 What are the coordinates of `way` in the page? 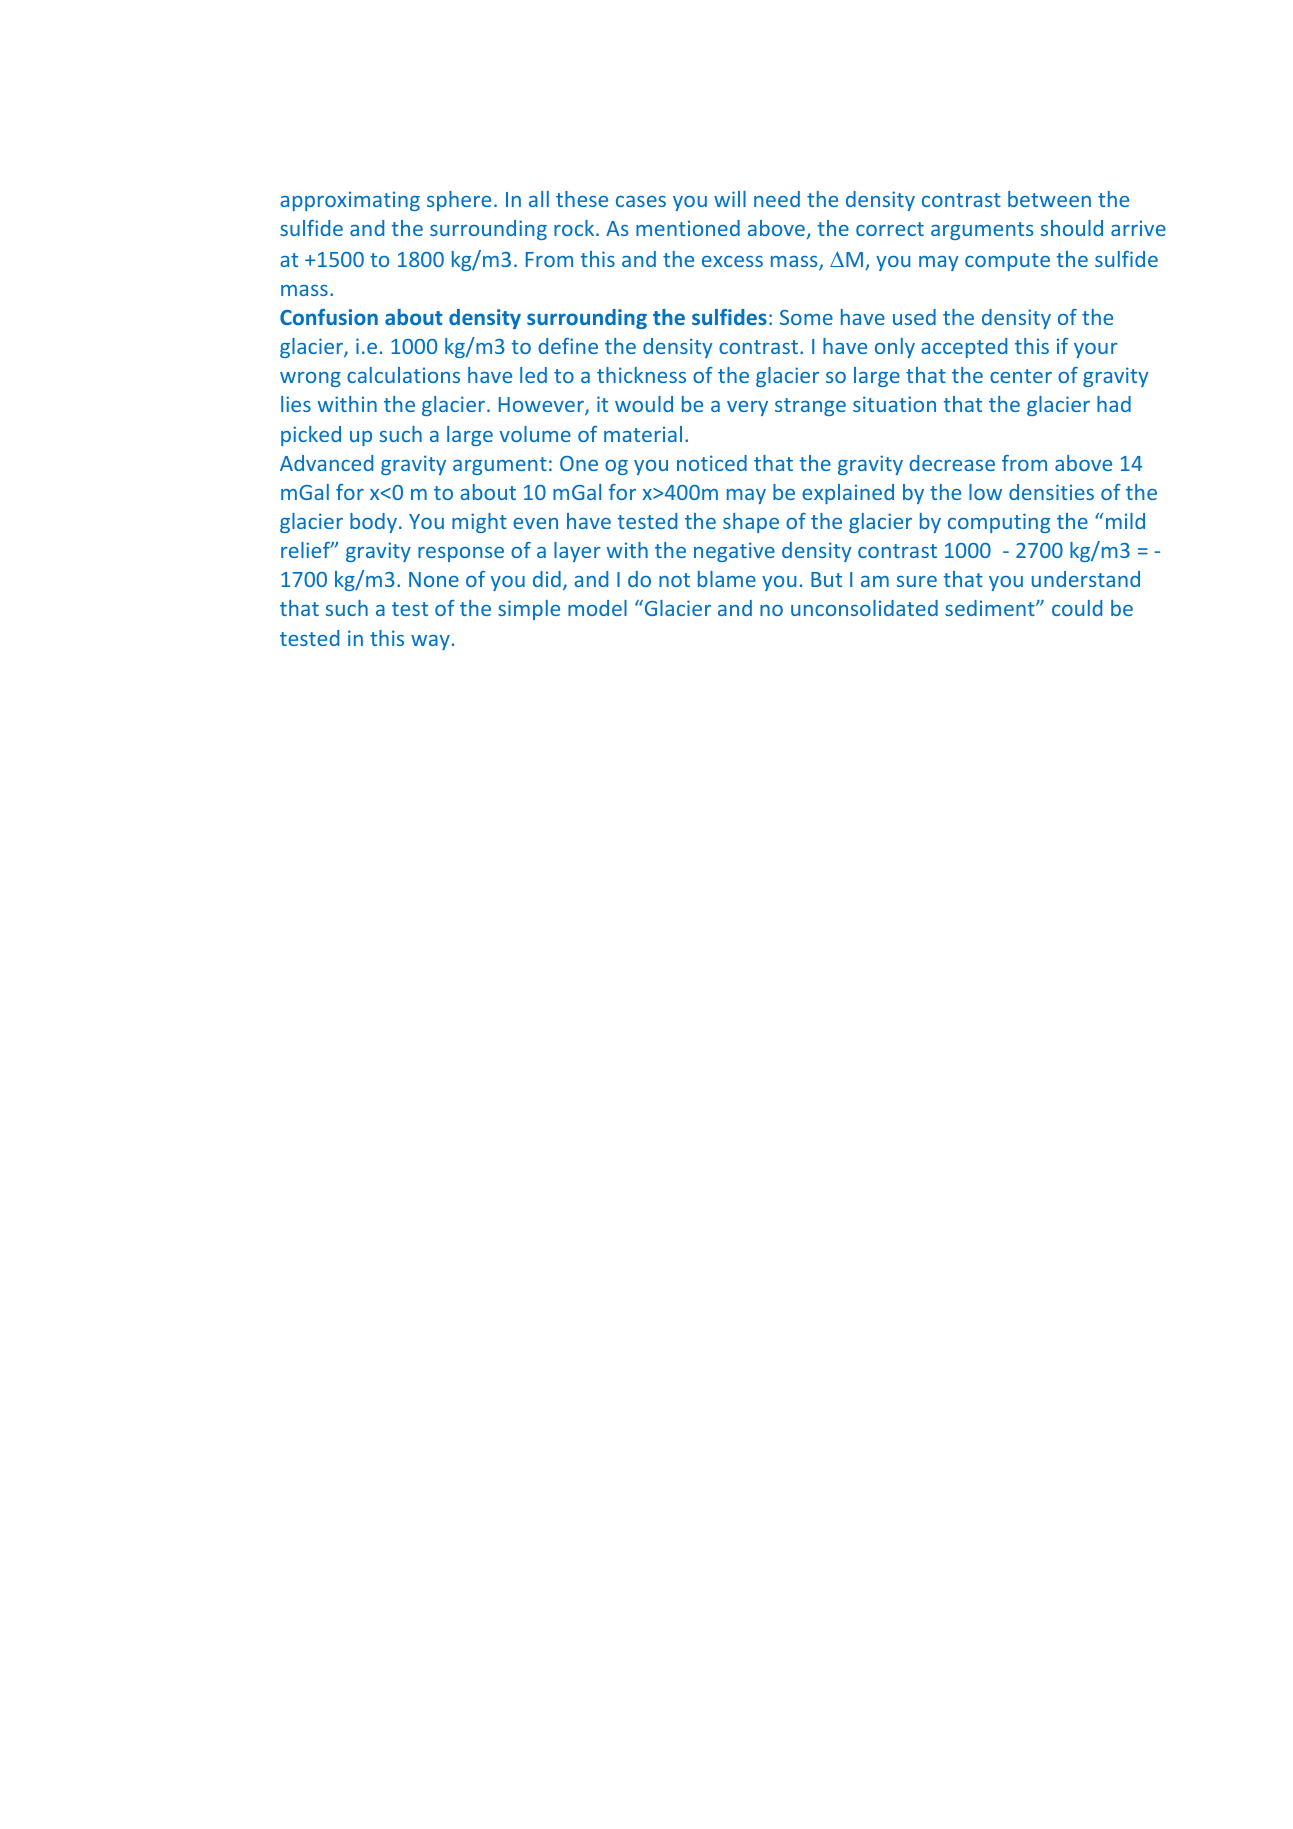 It's located at (430, 642).
